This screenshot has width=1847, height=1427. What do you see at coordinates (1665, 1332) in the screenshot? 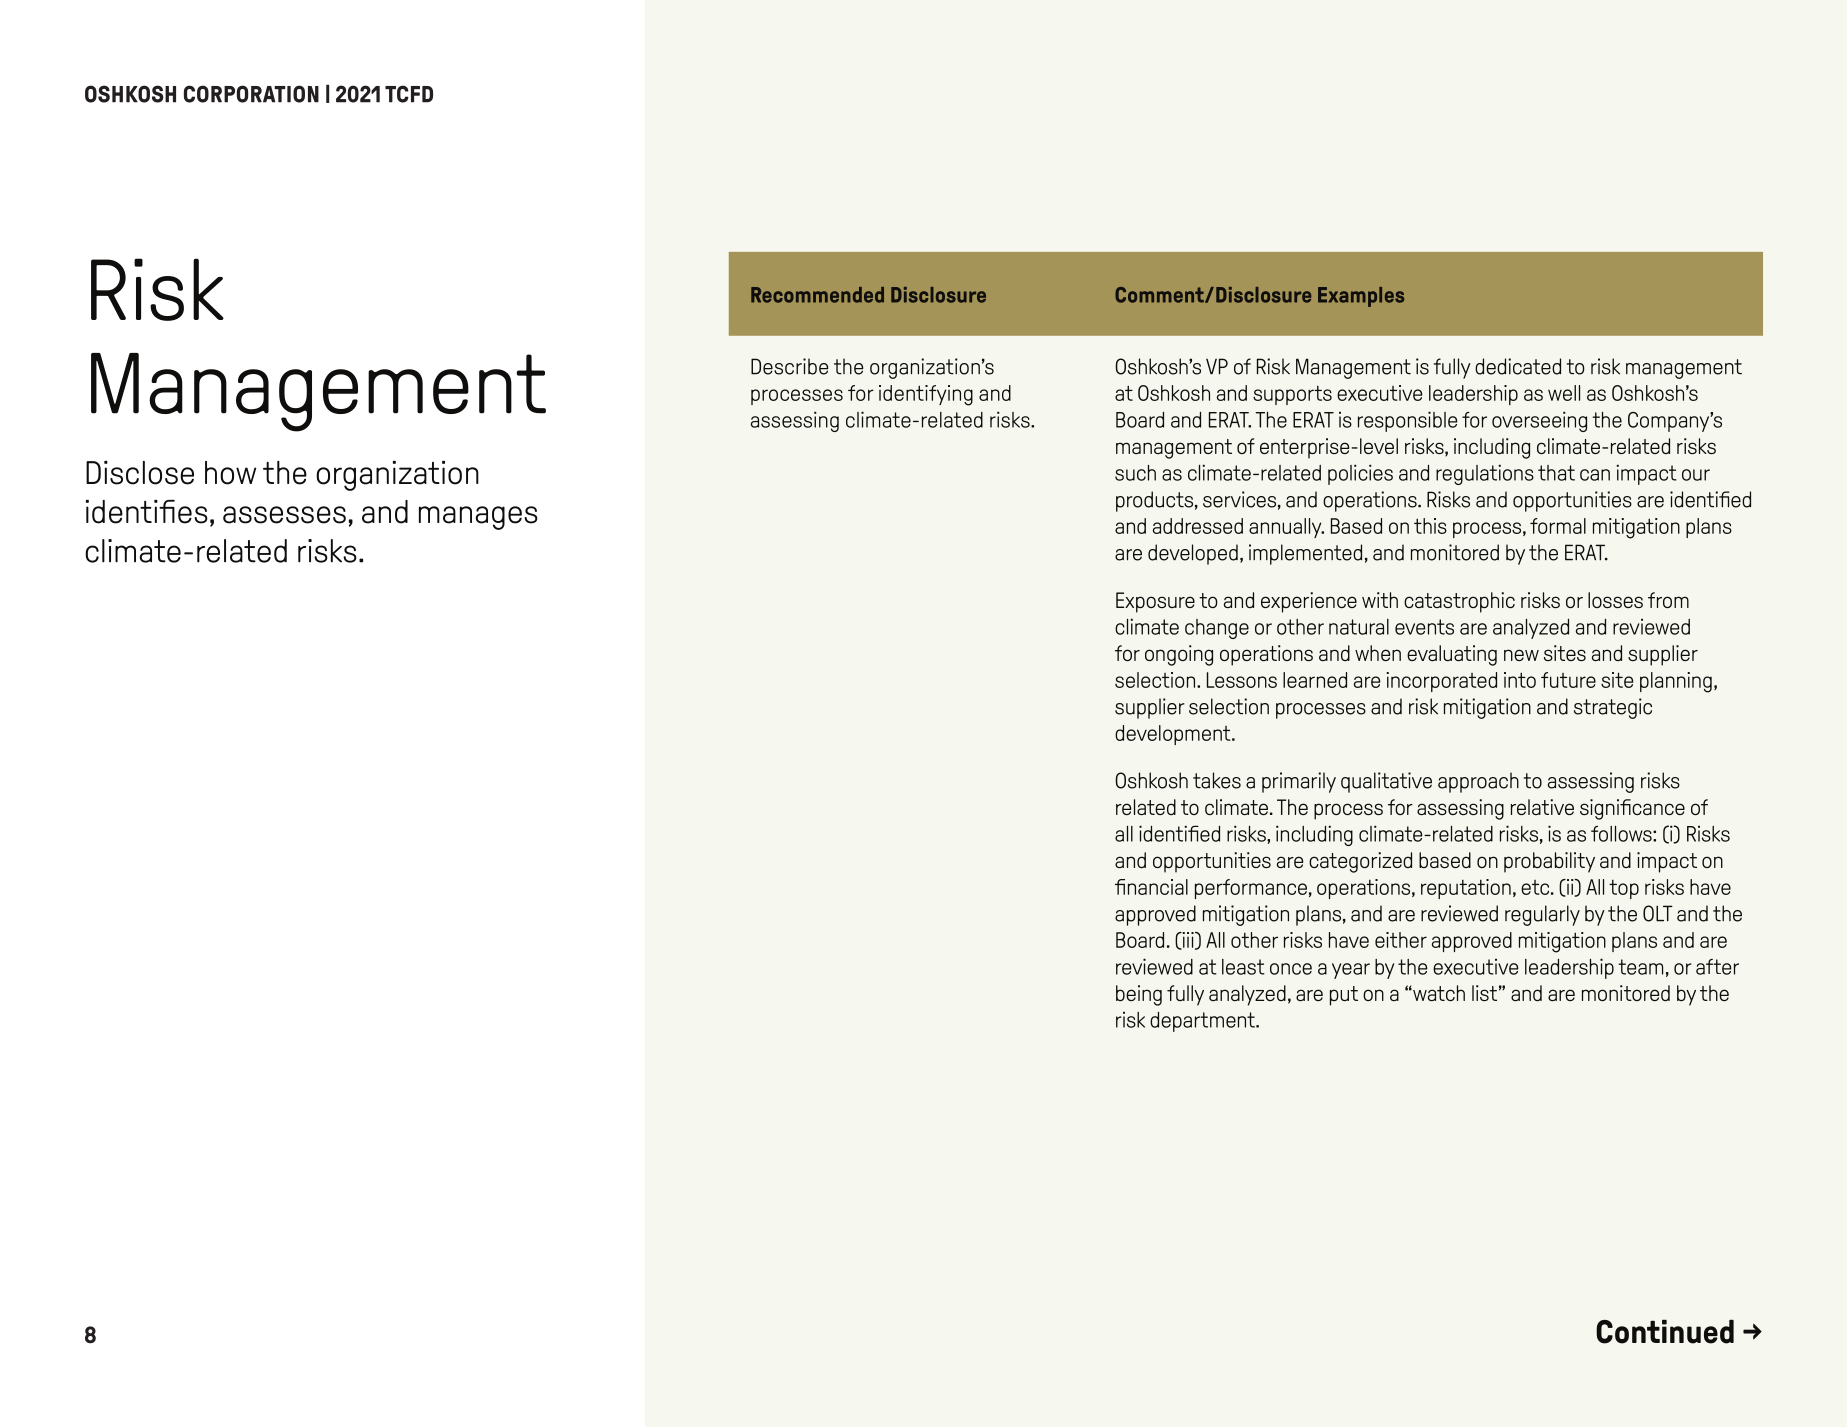
I see `Continued` at bounding box center [1665, 1332].
